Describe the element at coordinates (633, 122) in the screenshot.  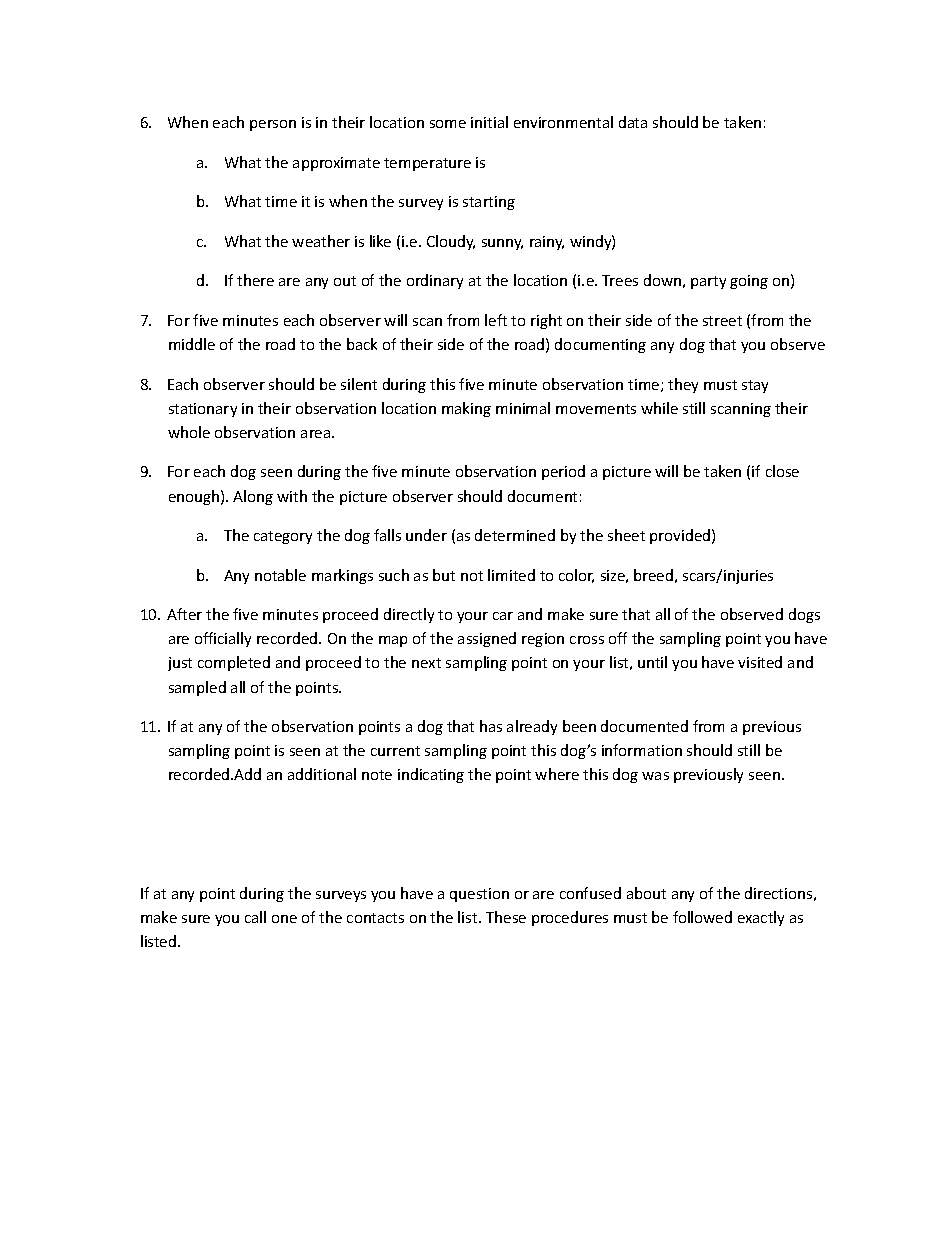
I see `data` at that location.
